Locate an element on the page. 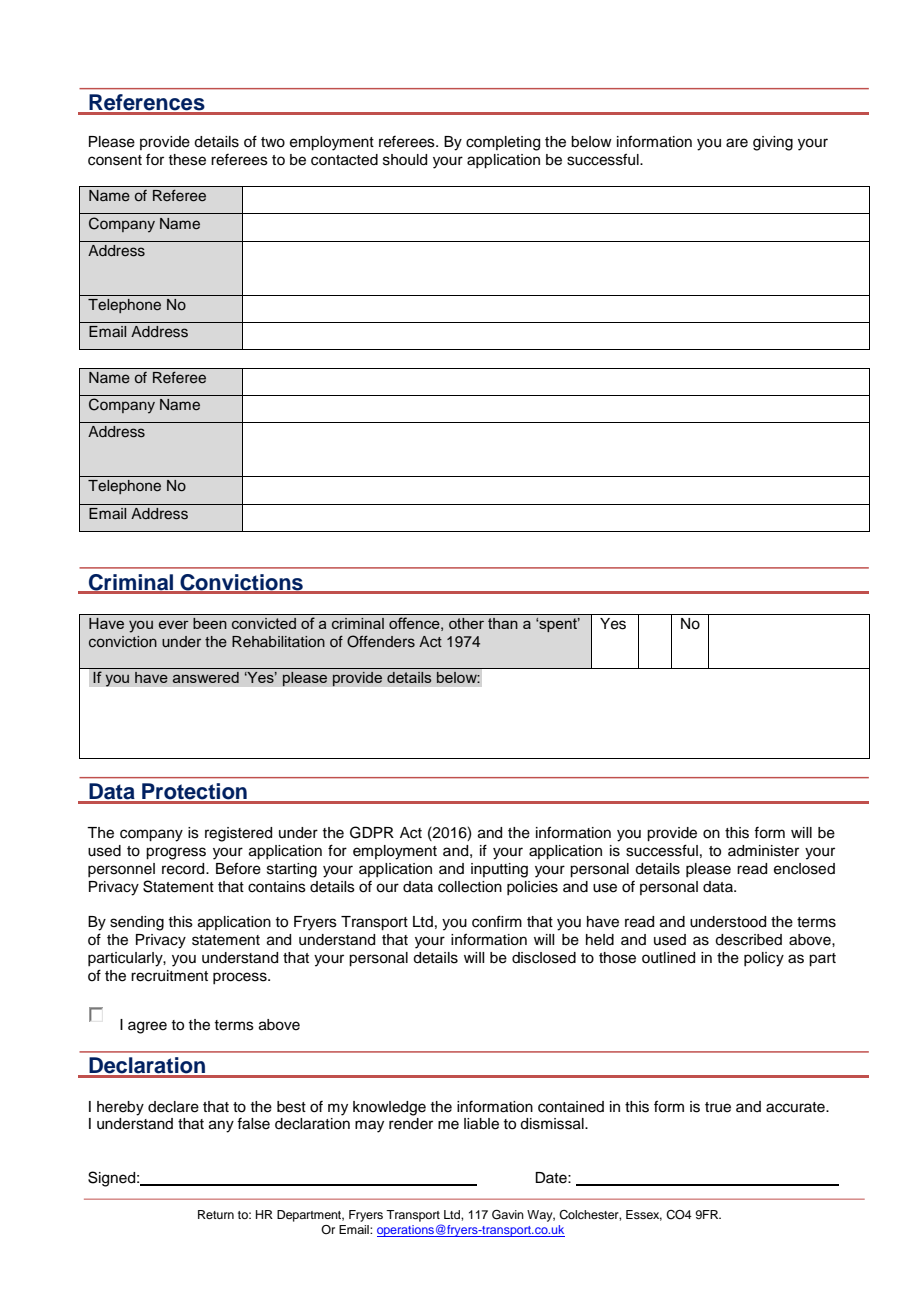  Essex is located at coordinates (644, 1215).
